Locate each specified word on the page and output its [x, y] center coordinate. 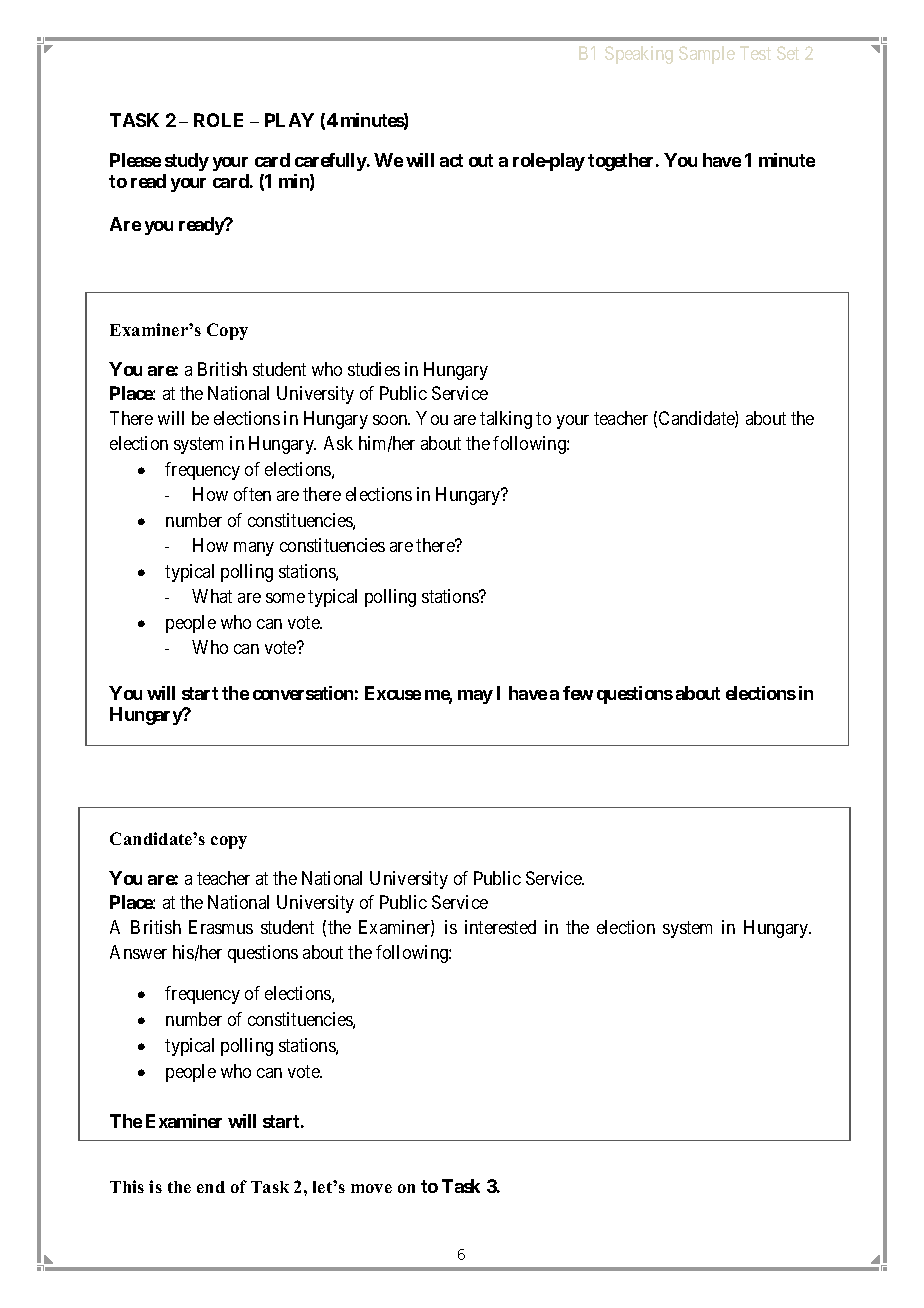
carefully [331, 162]
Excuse [393, 693]
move [371, 1188]
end [211, 1187]
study [187, 162]
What [212, 596]
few [578, 693]
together [622, 162]
